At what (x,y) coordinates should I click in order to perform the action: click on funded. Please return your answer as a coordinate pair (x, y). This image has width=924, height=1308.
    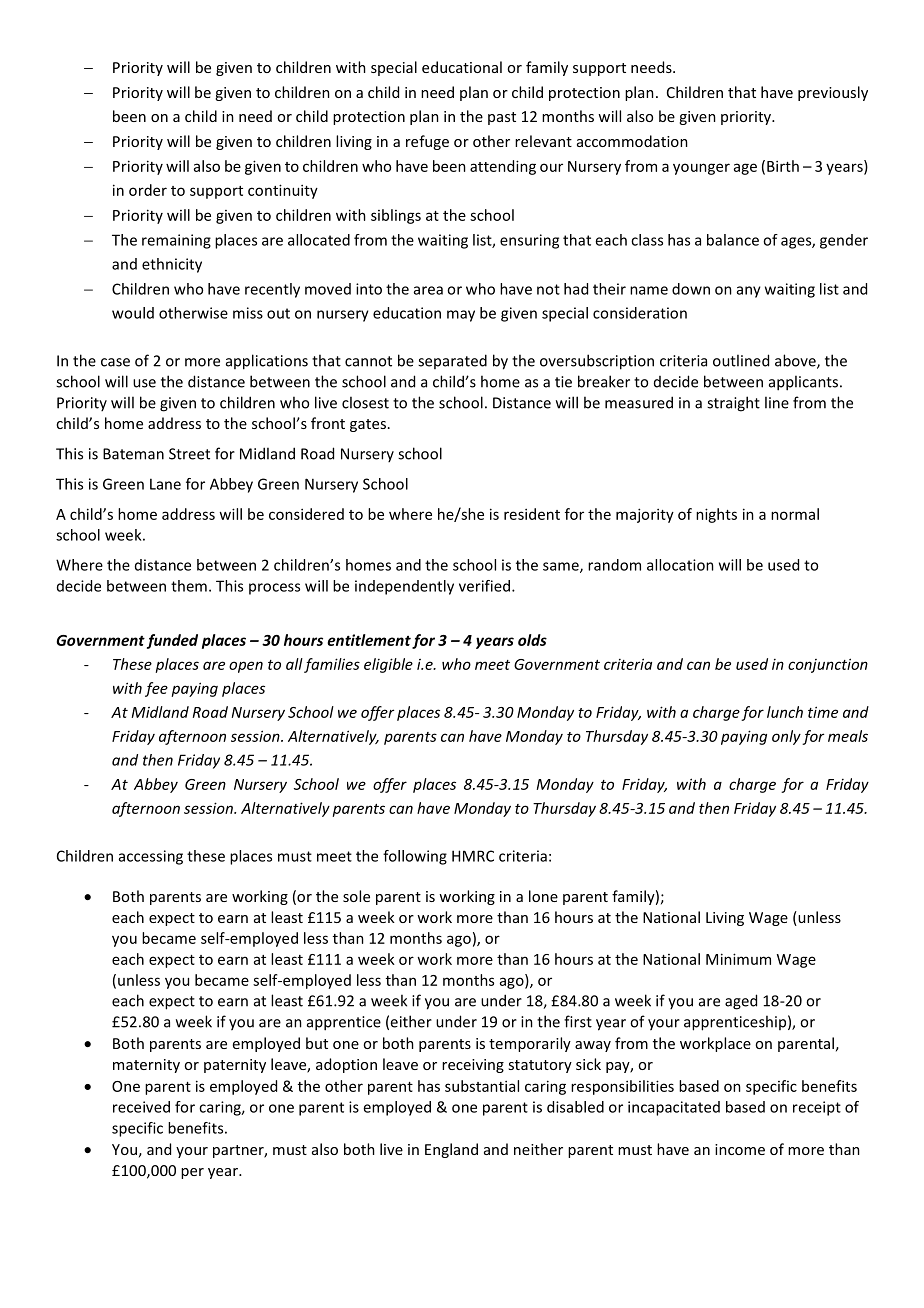
    Looking at the image, I should click on (172, 641).
